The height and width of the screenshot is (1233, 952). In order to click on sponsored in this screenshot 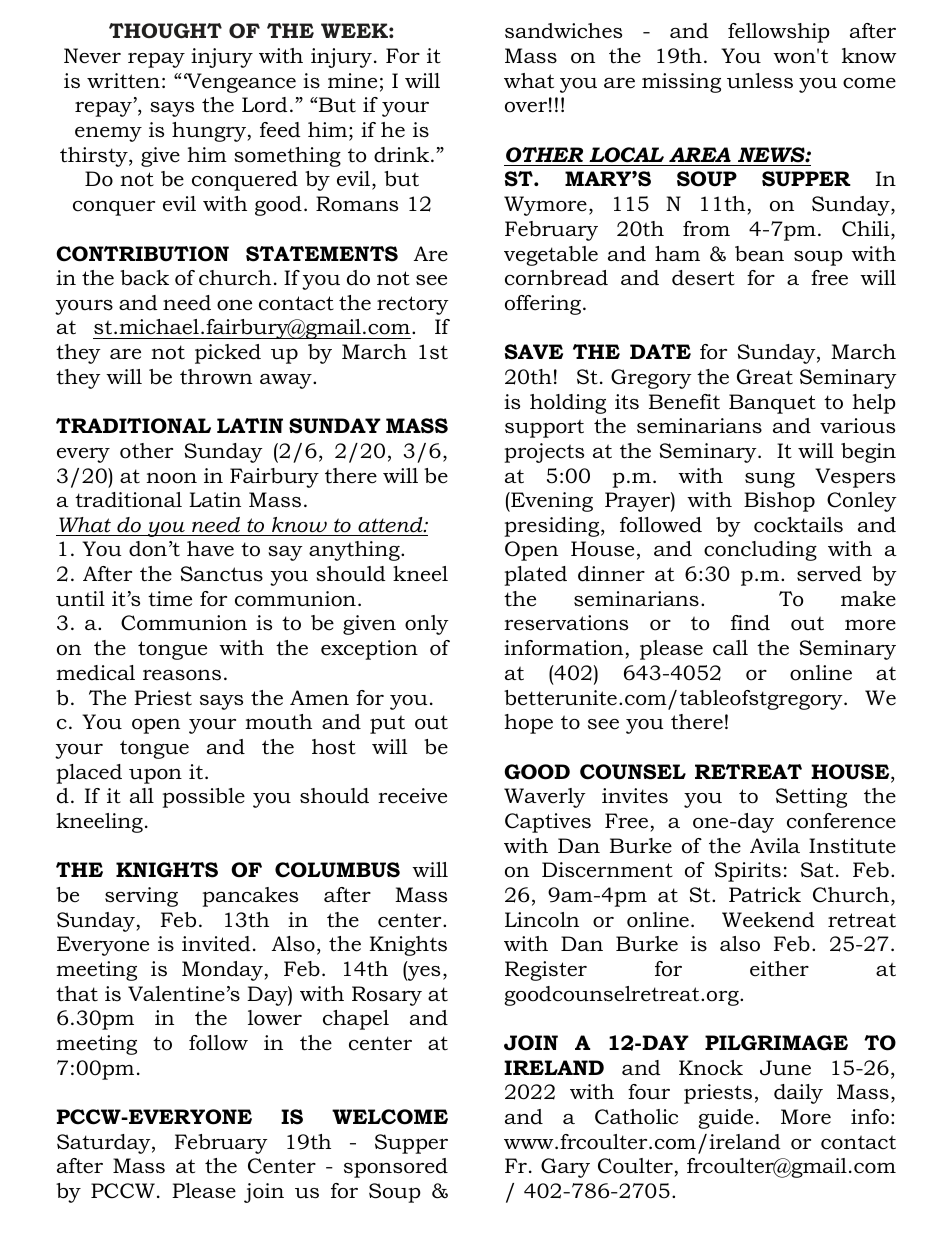, I will do `click(396, 1168)`.
